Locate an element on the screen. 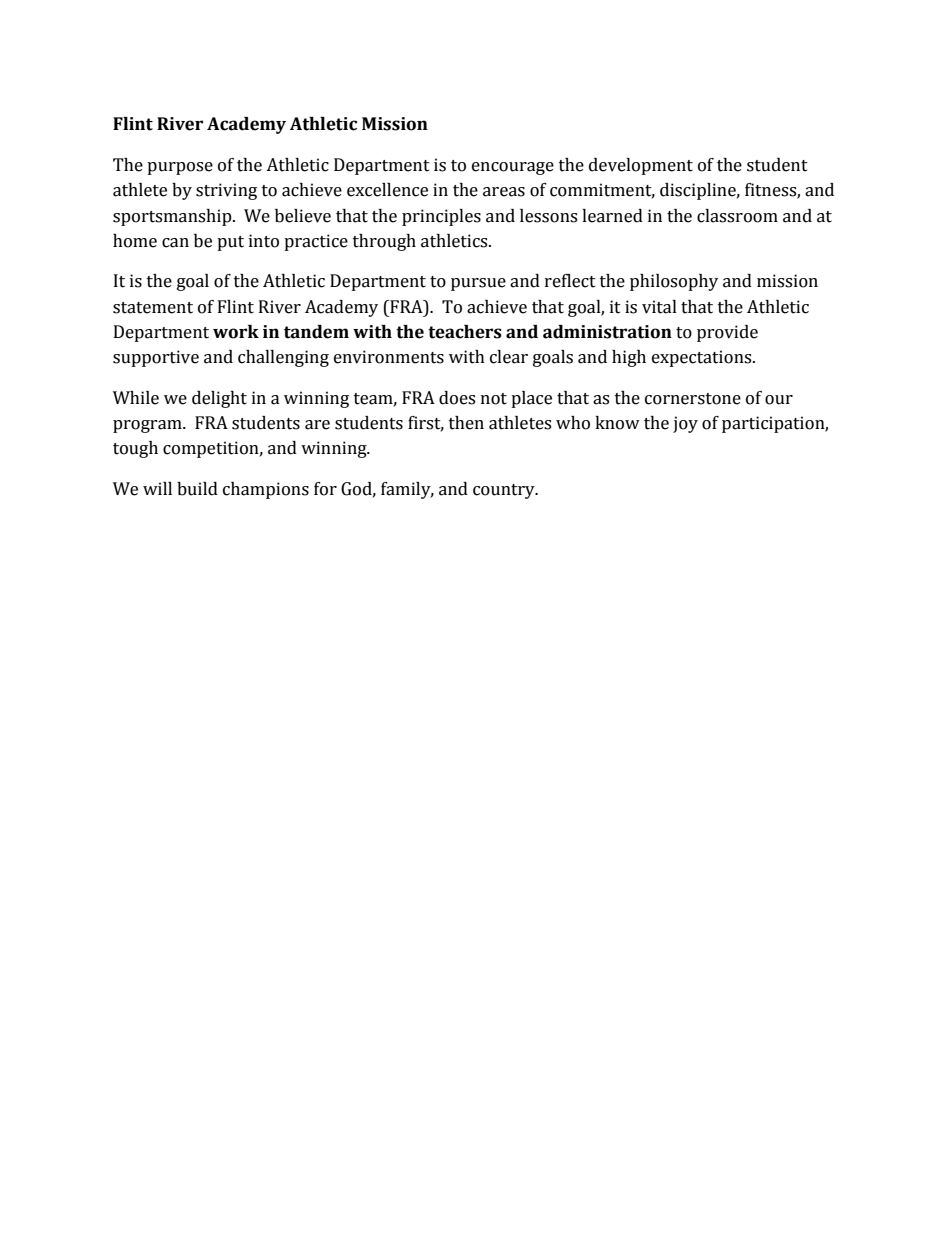  work is located at coordinates (236, 332).
